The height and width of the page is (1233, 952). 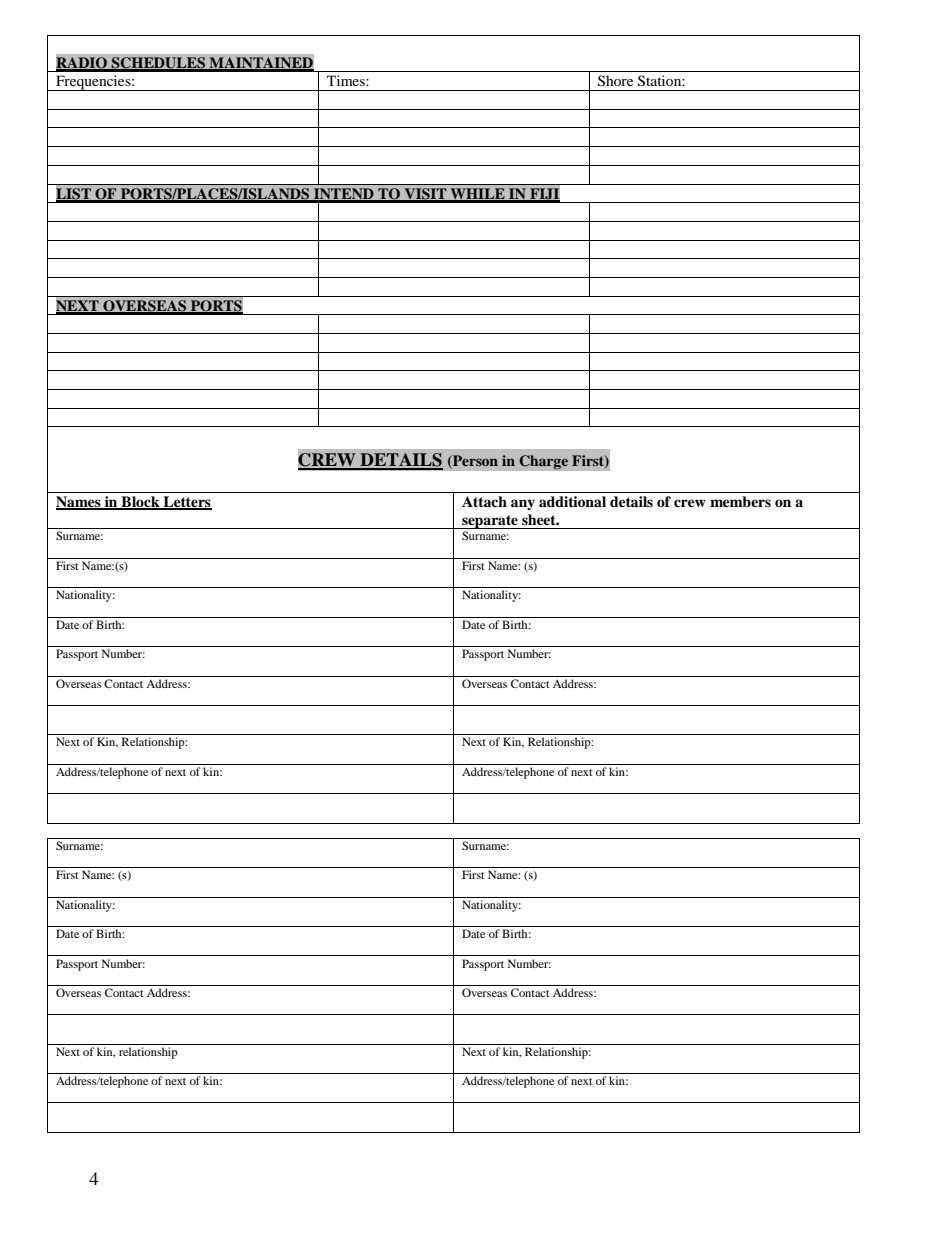 What do you see at coordinates (484, 501) in the page?
I see `Attach` at bounding box center [484, 501].
